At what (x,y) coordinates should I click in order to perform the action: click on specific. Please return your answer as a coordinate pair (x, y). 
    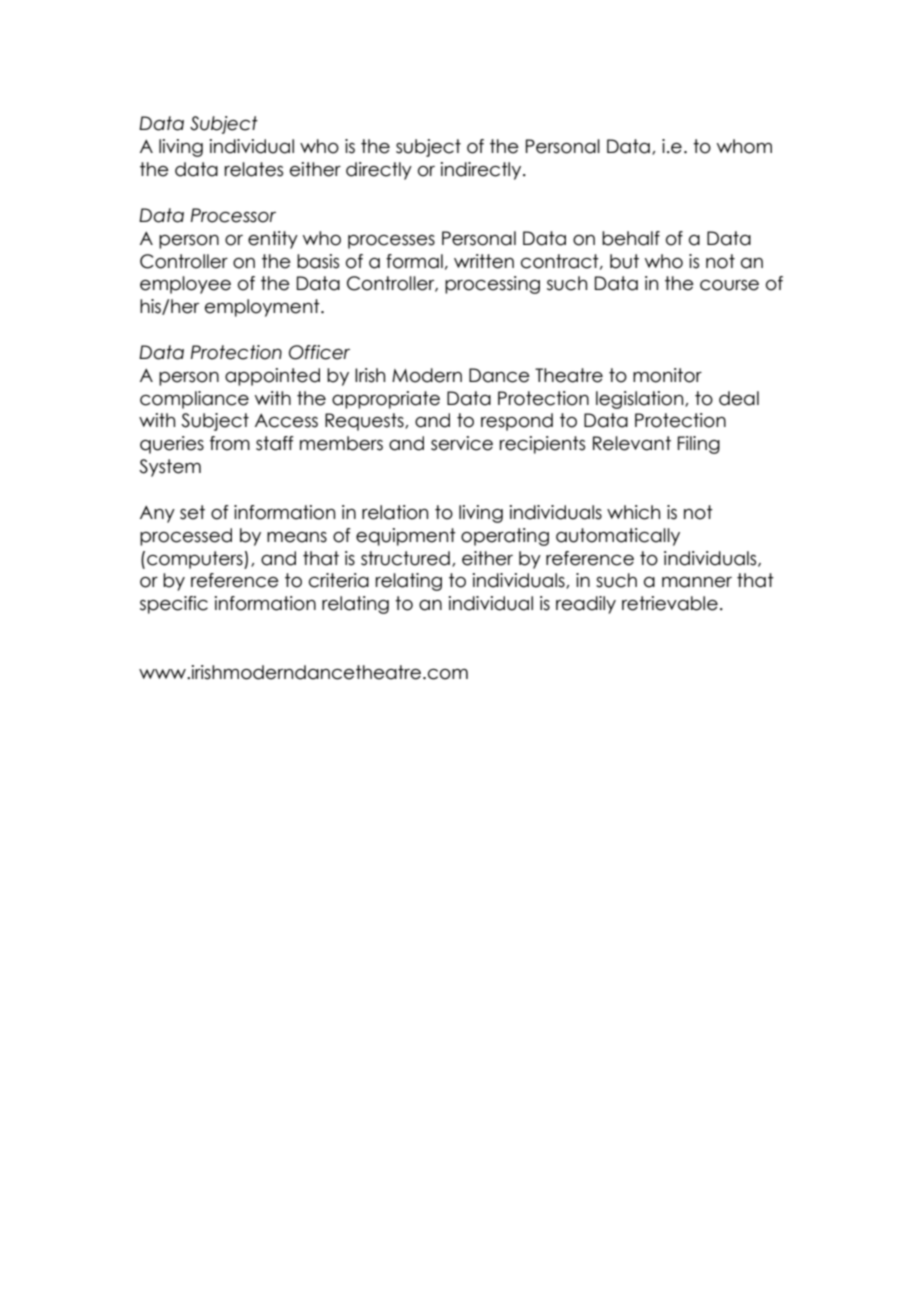
    Looking at the image, I should click on (174, 605).
